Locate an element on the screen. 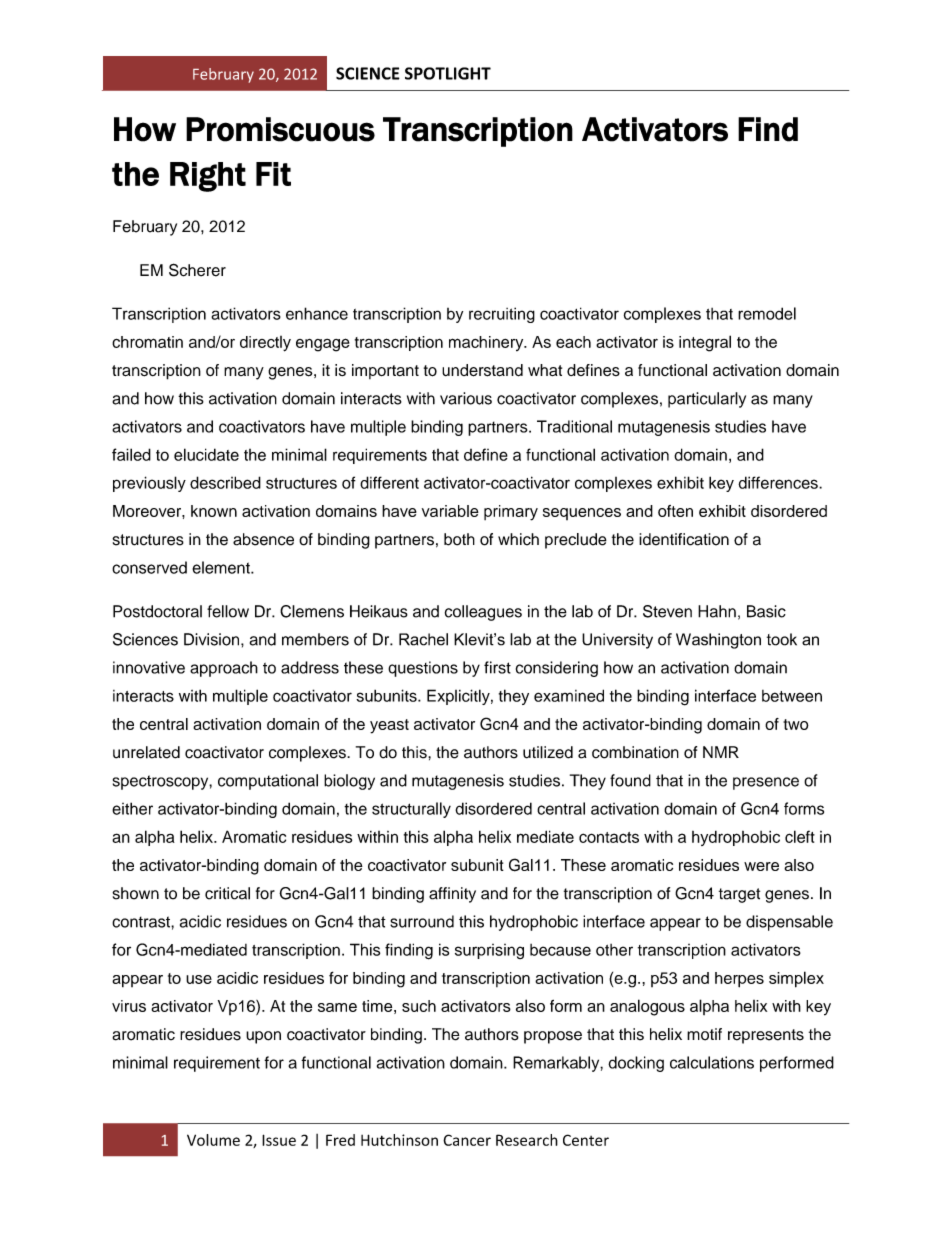  remodel is located at coordinates (767, 313).
